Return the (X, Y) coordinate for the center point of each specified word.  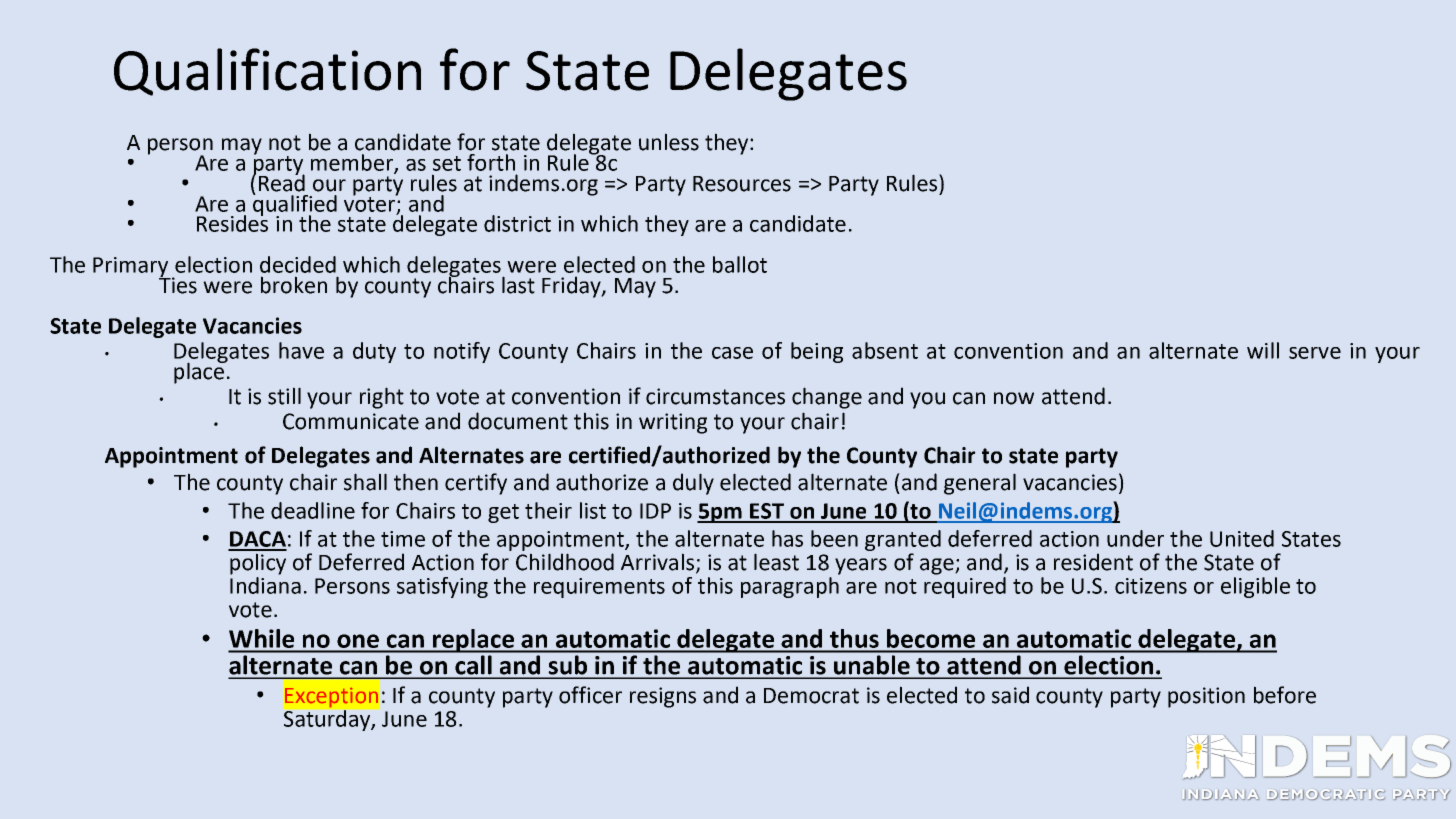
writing (673, 423)
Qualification (267, 72)
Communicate (351, 421)
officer (590, 695)
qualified (294, 205)
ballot (740, 264)
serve (1315, 353)
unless (669, 142)
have (301, 350)
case (732, 353)
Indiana (265, 585)
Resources (742, 184)
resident (1093, 562)
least (776, 562)
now (1014, 398)
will (1263, 350)
